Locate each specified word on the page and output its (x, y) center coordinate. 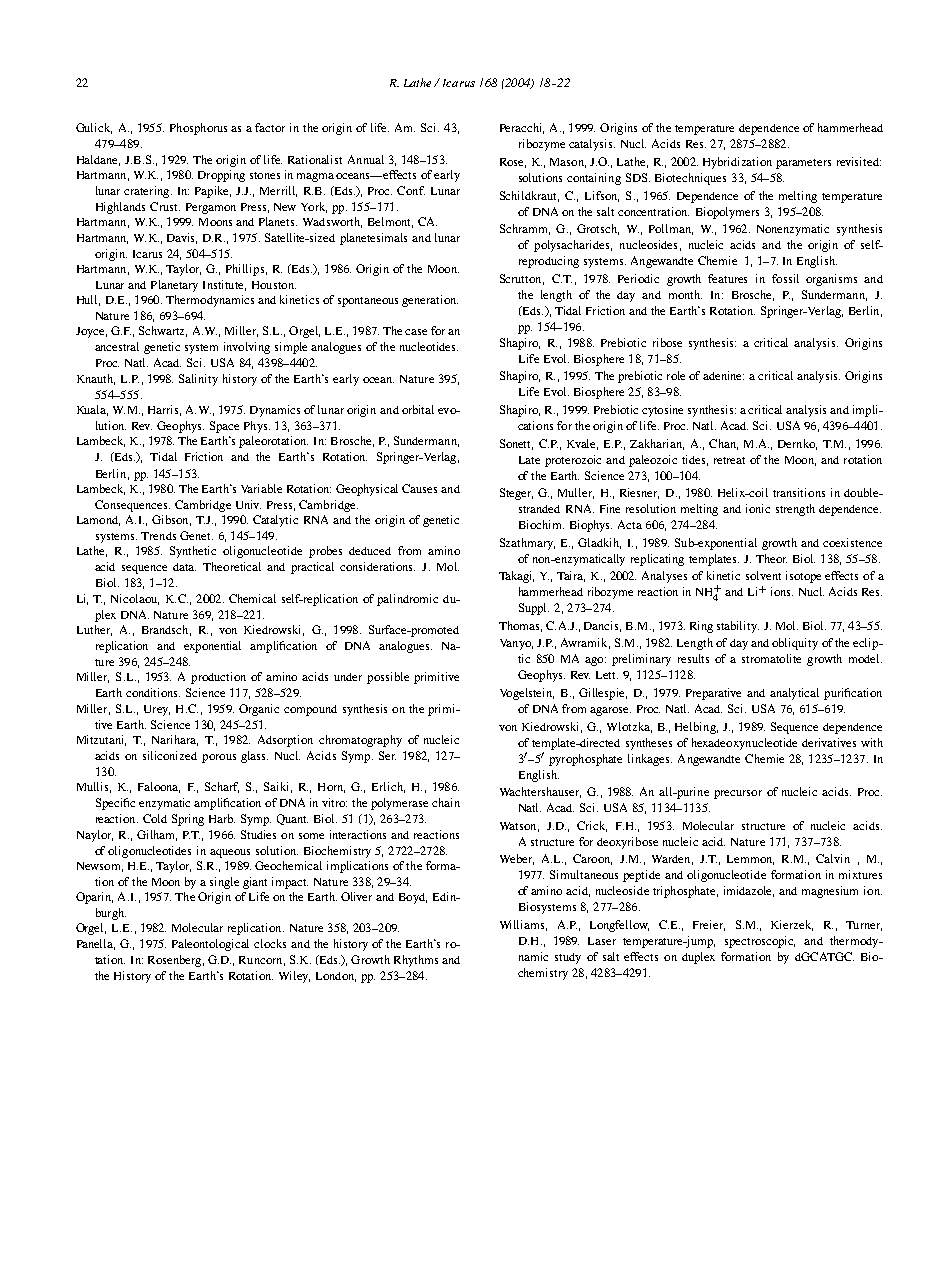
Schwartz (163, 331)
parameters (803, 164)
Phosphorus (198, 129)
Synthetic (193, 552)
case (416, 332)
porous (219, 758)
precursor (738, 794)
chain (446, 802)
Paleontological (210, 945)
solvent (763, 575)
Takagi (516, 577)
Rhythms (416, 961)
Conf (411, 190)
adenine (723, 375)
